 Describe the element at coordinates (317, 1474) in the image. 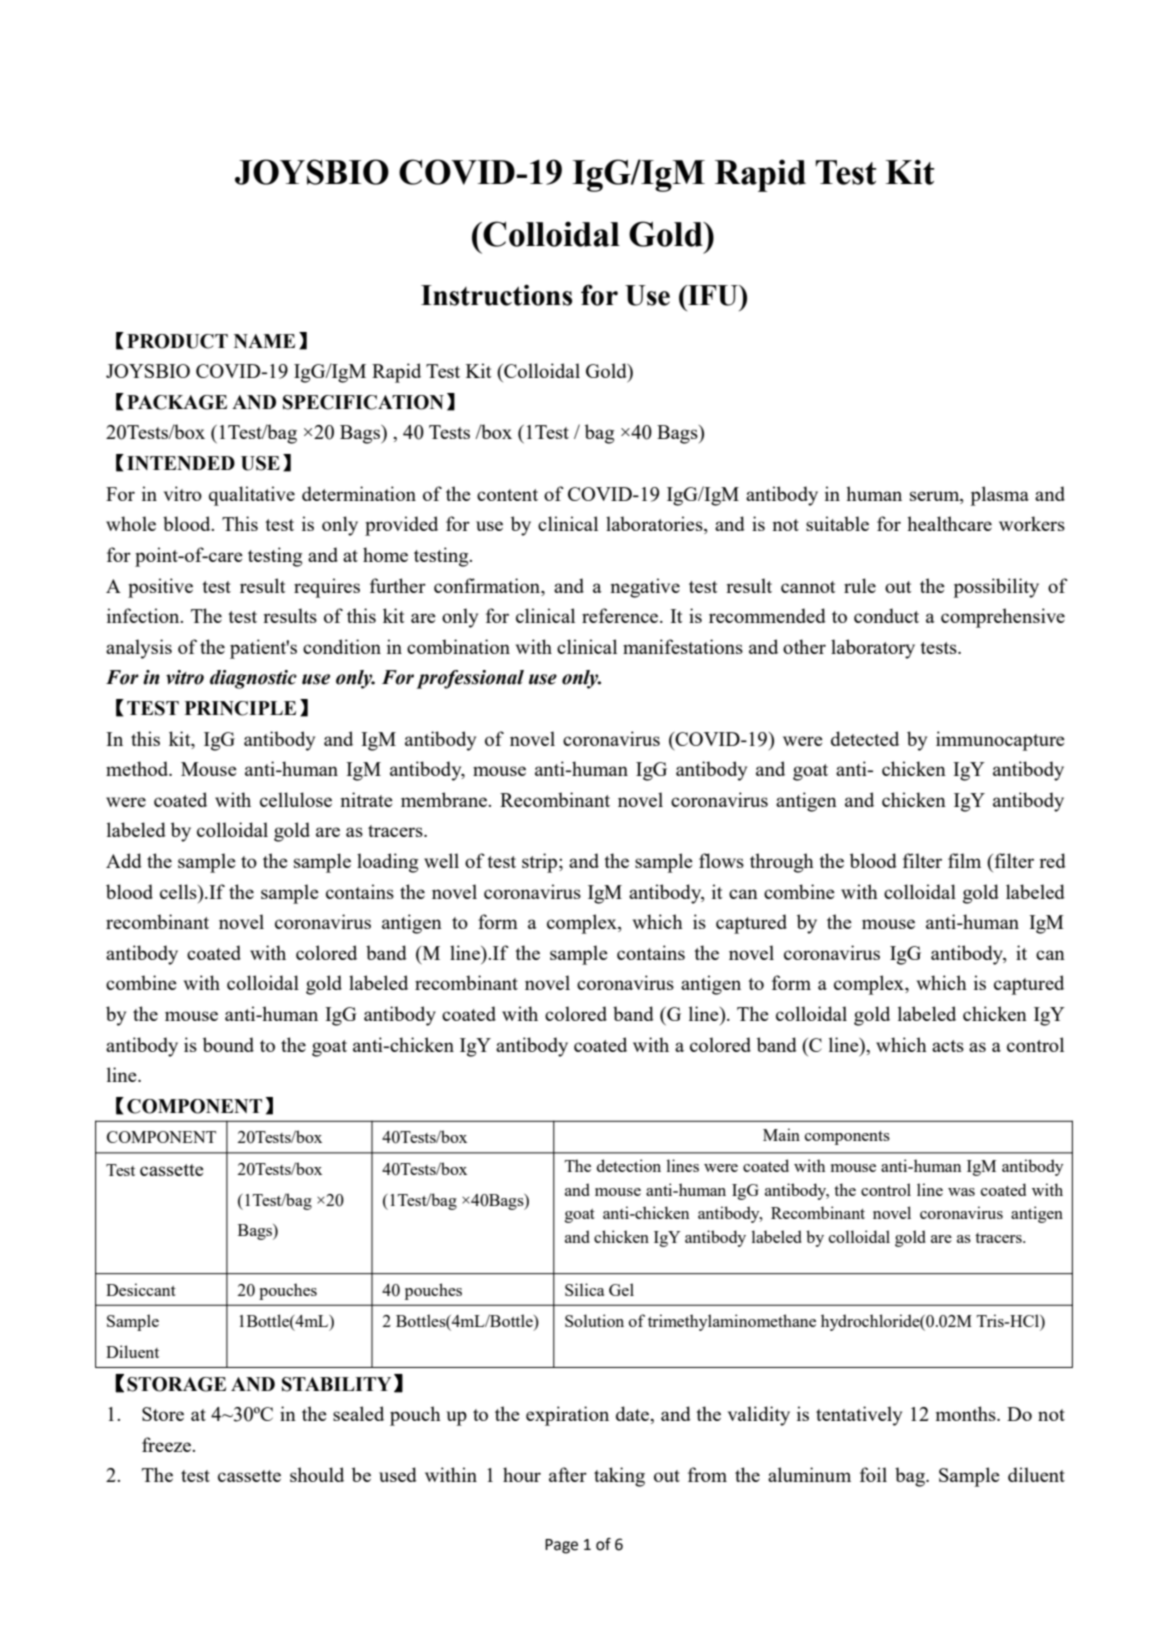

I see `should` at that location.
